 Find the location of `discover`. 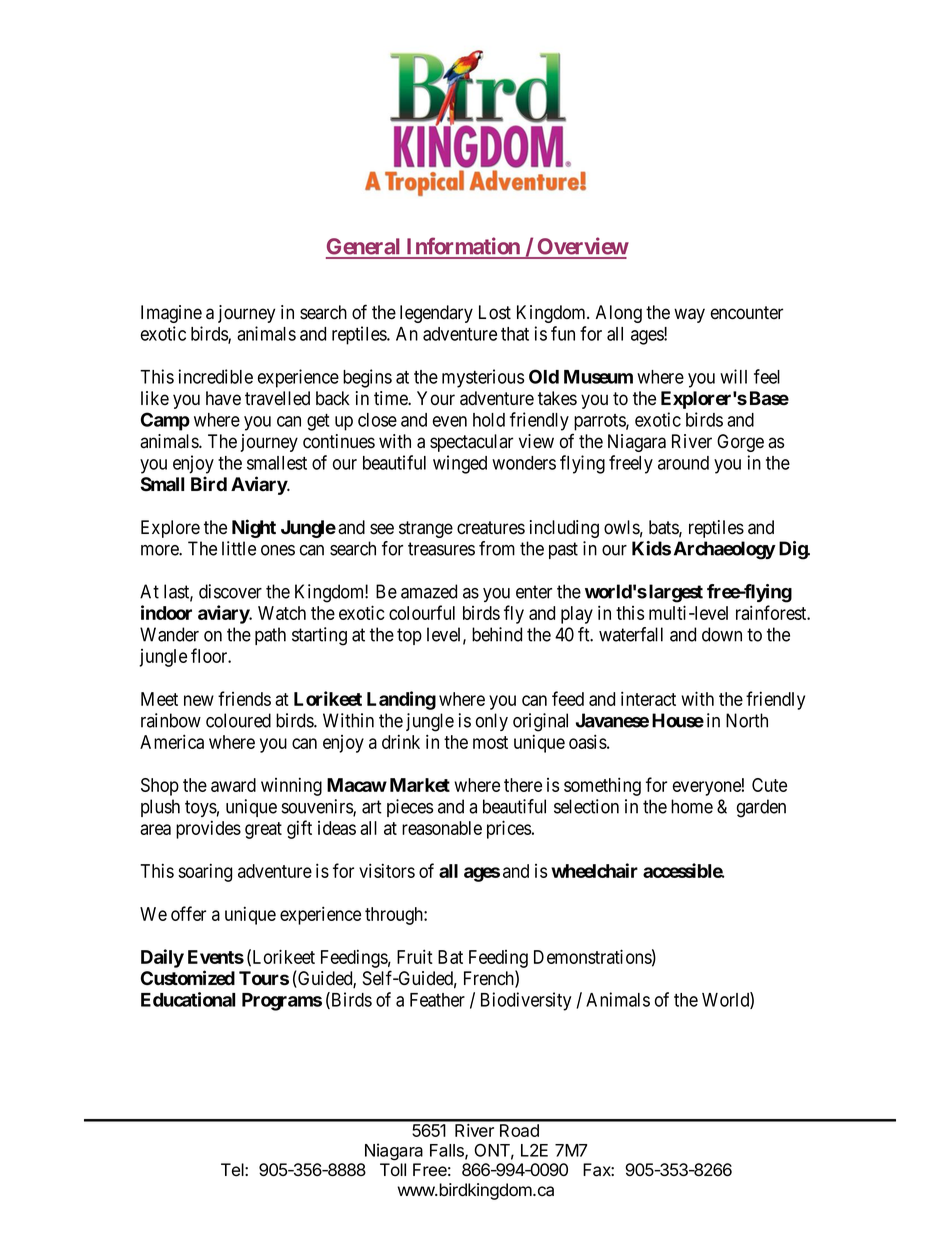

discover is located at coordinates (230, 591).
